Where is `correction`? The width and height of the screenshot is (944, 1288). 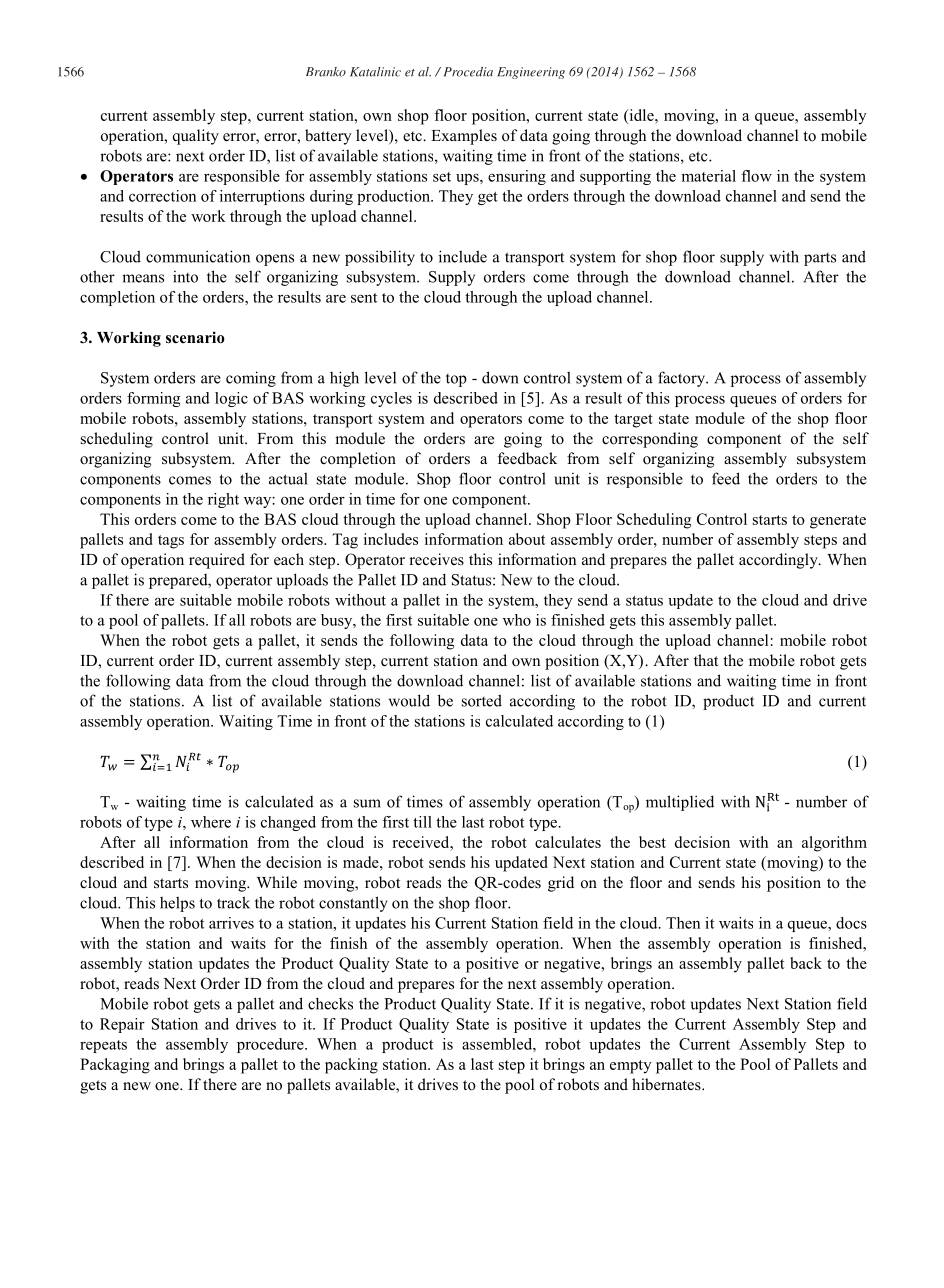 correction is located at coordinates (162, 196).
